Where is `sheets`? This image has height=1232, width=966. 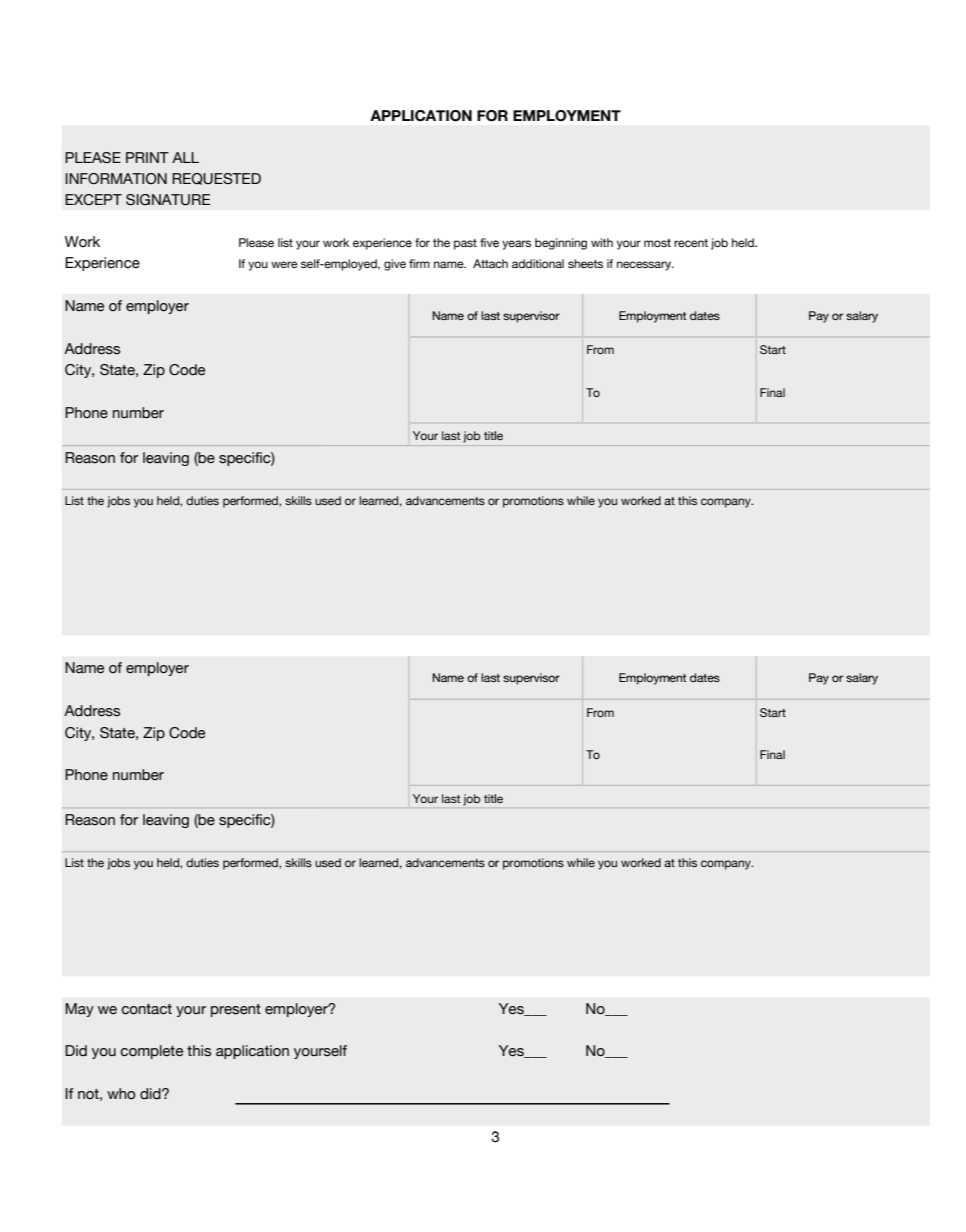
sheets is located at coordinates (585, 263).
